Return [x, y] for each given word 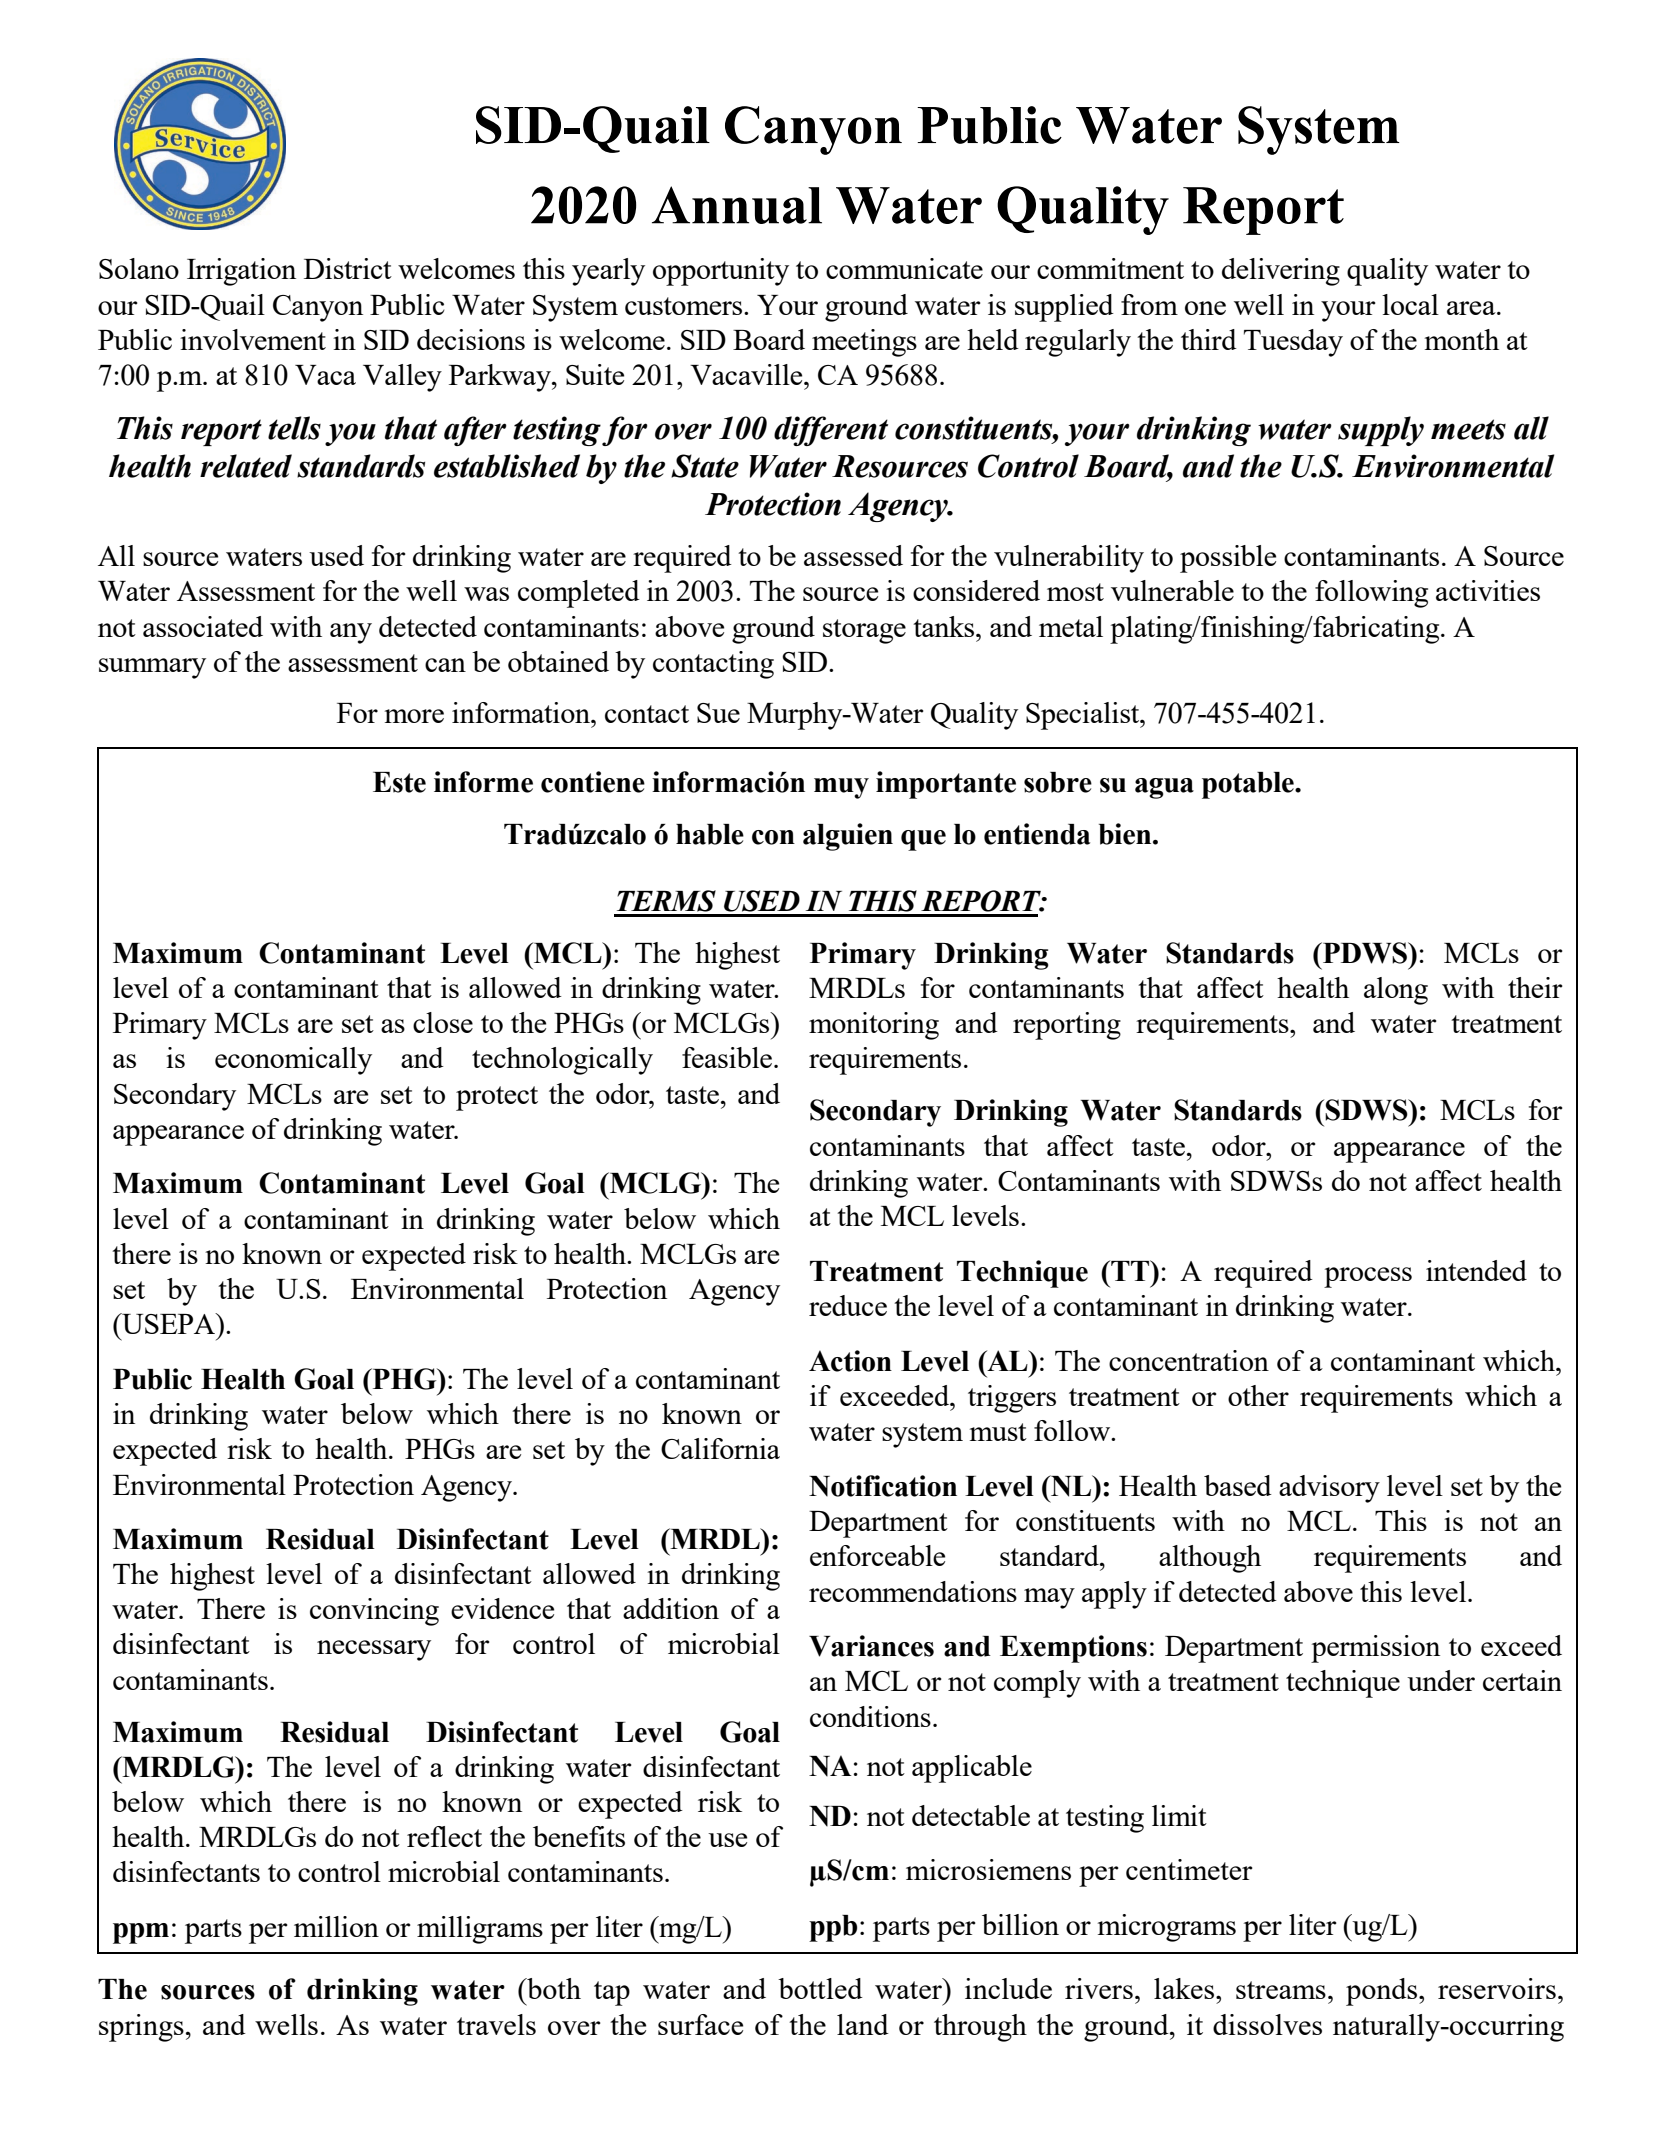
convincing [374, 1612]
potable [1249, 785]
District [348, 268]
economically [293, 1061]
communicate [904, 268]
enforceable [877, 1555]
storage [864, 631]
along [1396, 991]
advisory [1329, 1489]
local [1410, 304]
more [414, 716]
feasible [728, 1057]
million [336, 1926]
